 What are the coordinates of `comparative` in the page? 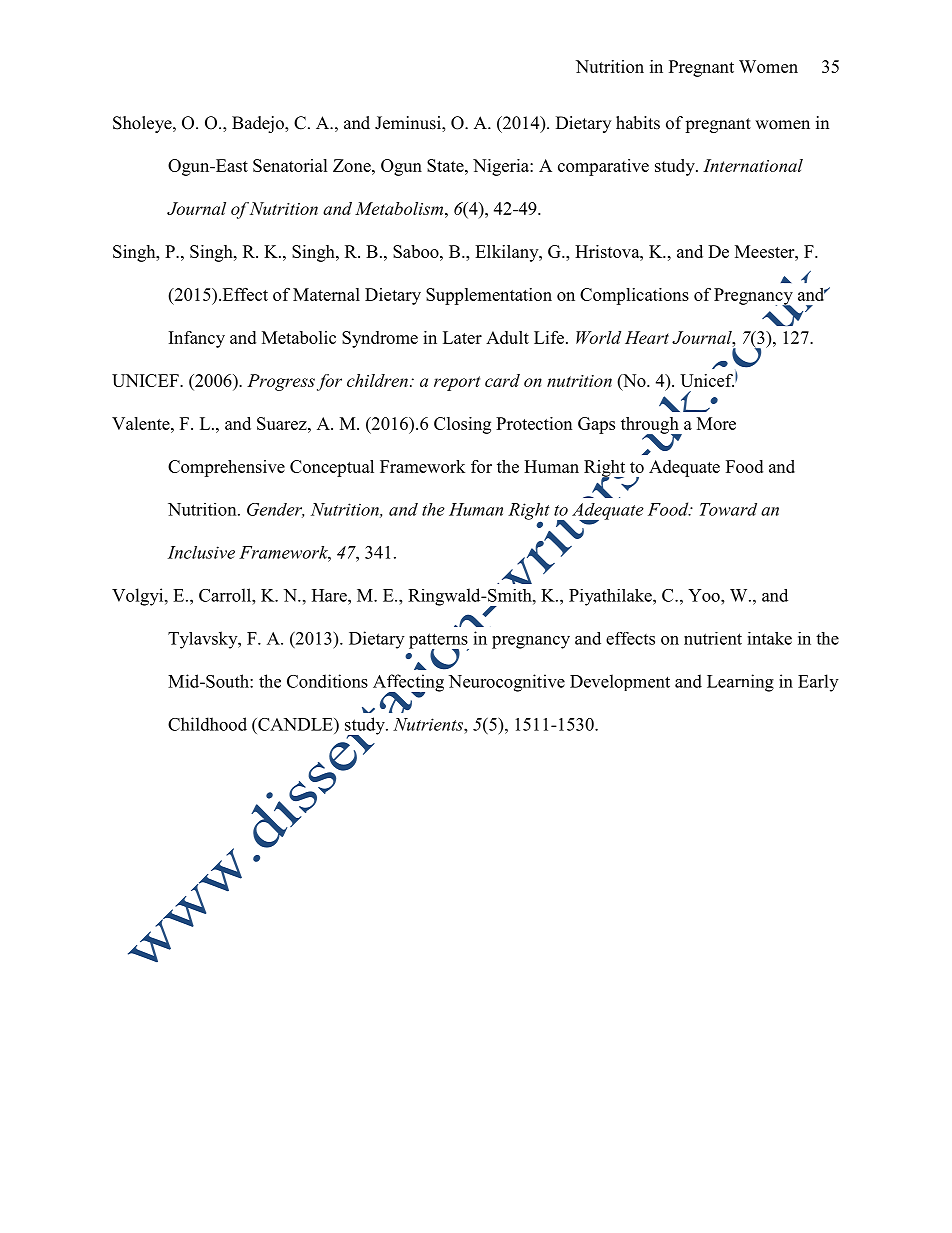 It's located at (603, 167).
